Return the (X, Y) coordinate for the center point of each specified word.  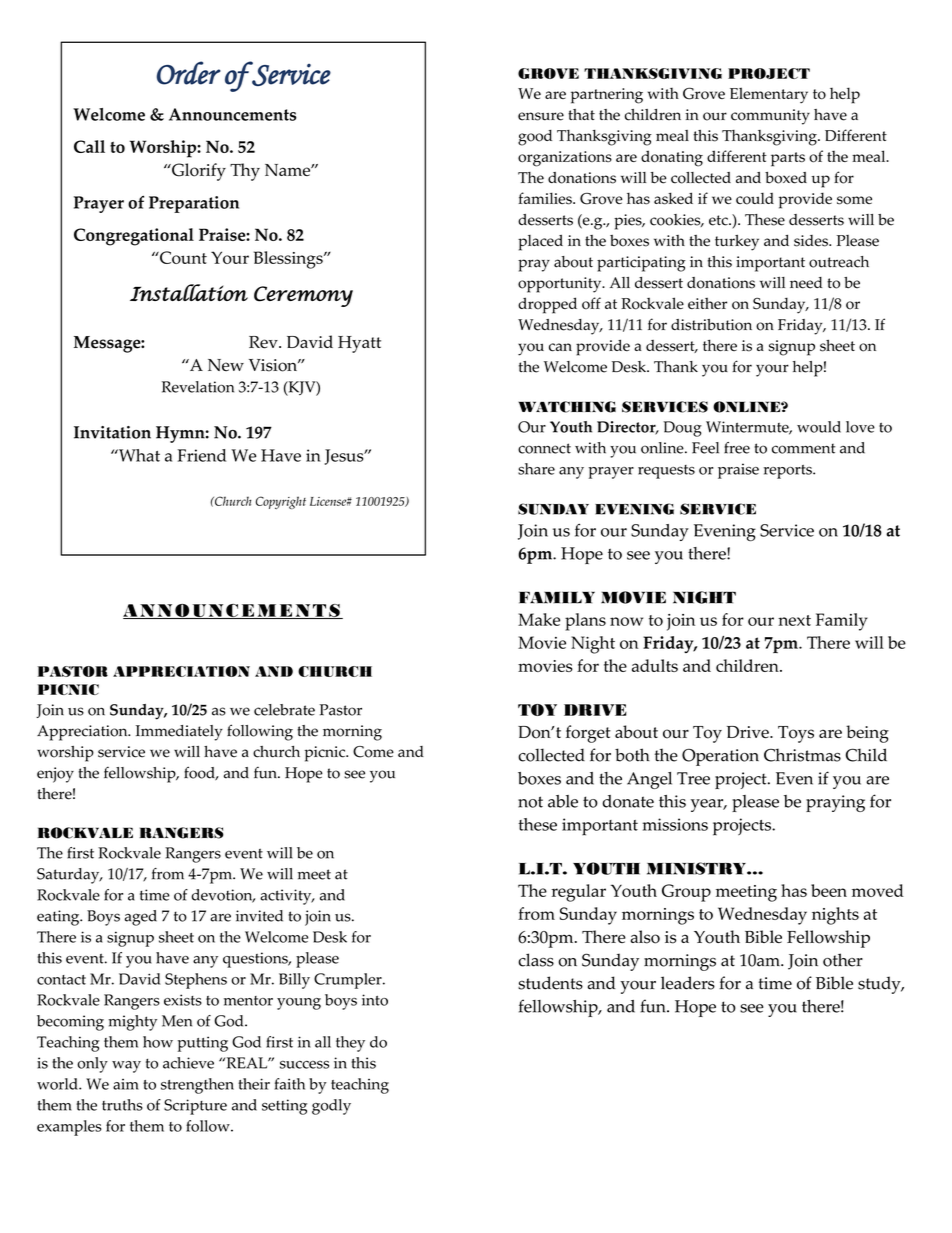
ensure (541, 116)
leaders (688, 983)
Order (189, 73)
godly (331, 1107)
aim (126, 1084)
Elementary (769, 95)
